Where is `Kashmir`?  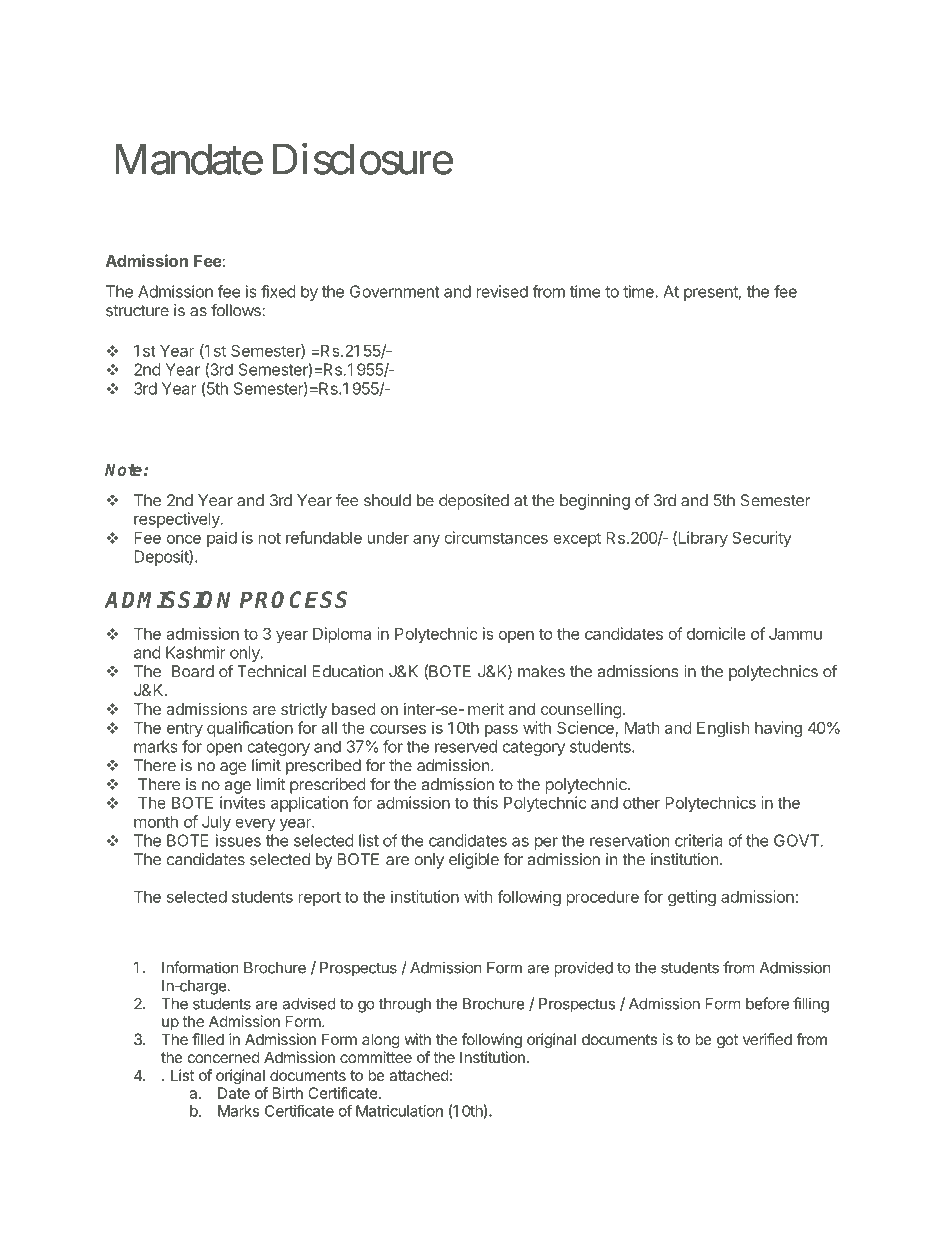
Kashmir is located at coordinates (196, 652).
